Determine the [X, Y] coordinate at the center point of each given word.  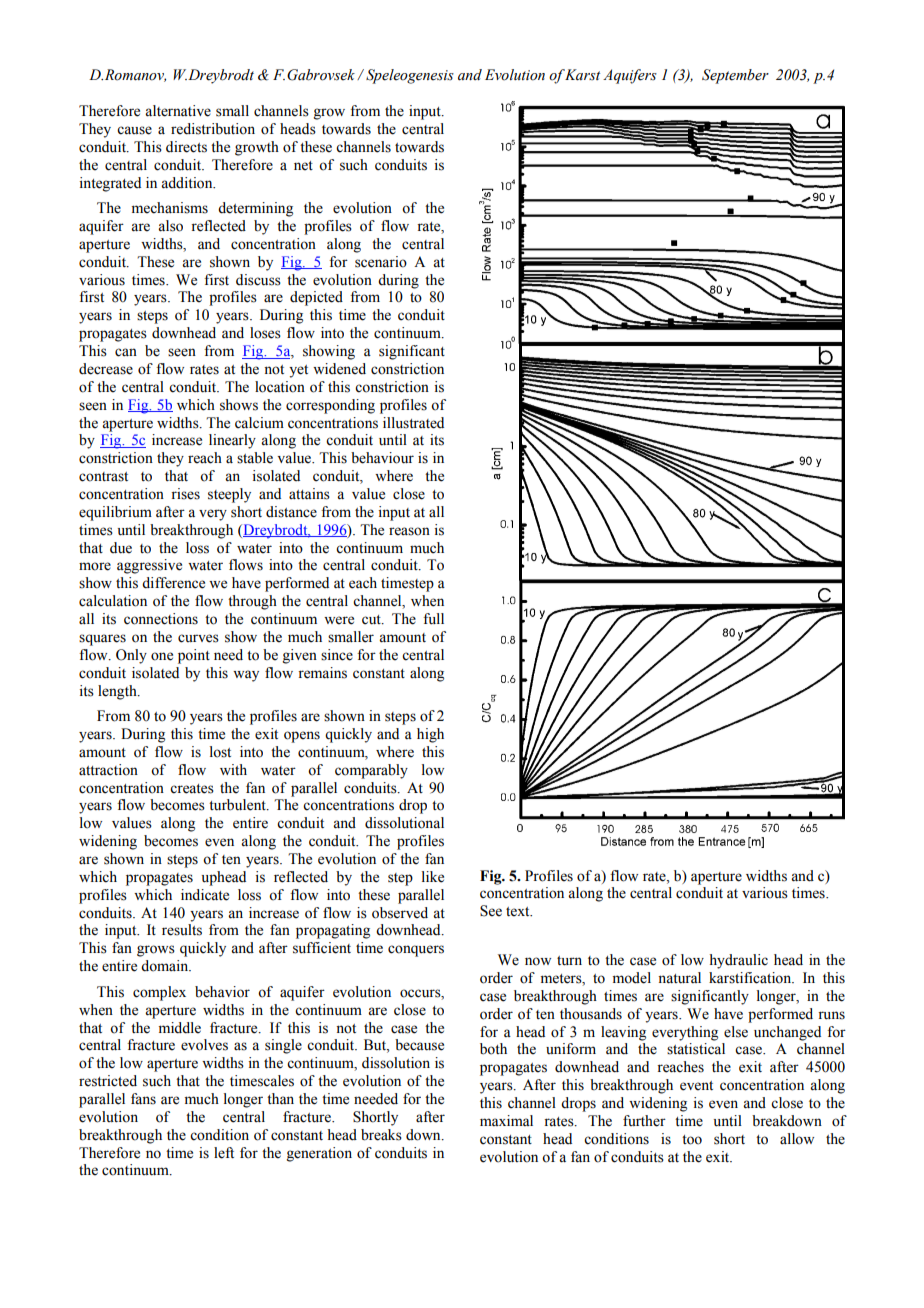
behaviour [382, 458]
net [303, 166]
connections [161, 619]
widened [339, 369]
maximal [506, 1120]
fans [143, 1099]
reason [409, 531]
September [735, 76]
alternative [178, 111]
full [433, 619]
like [433, 877]
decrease [106, 369]
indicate [205, 895]
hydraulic [738, 961]
